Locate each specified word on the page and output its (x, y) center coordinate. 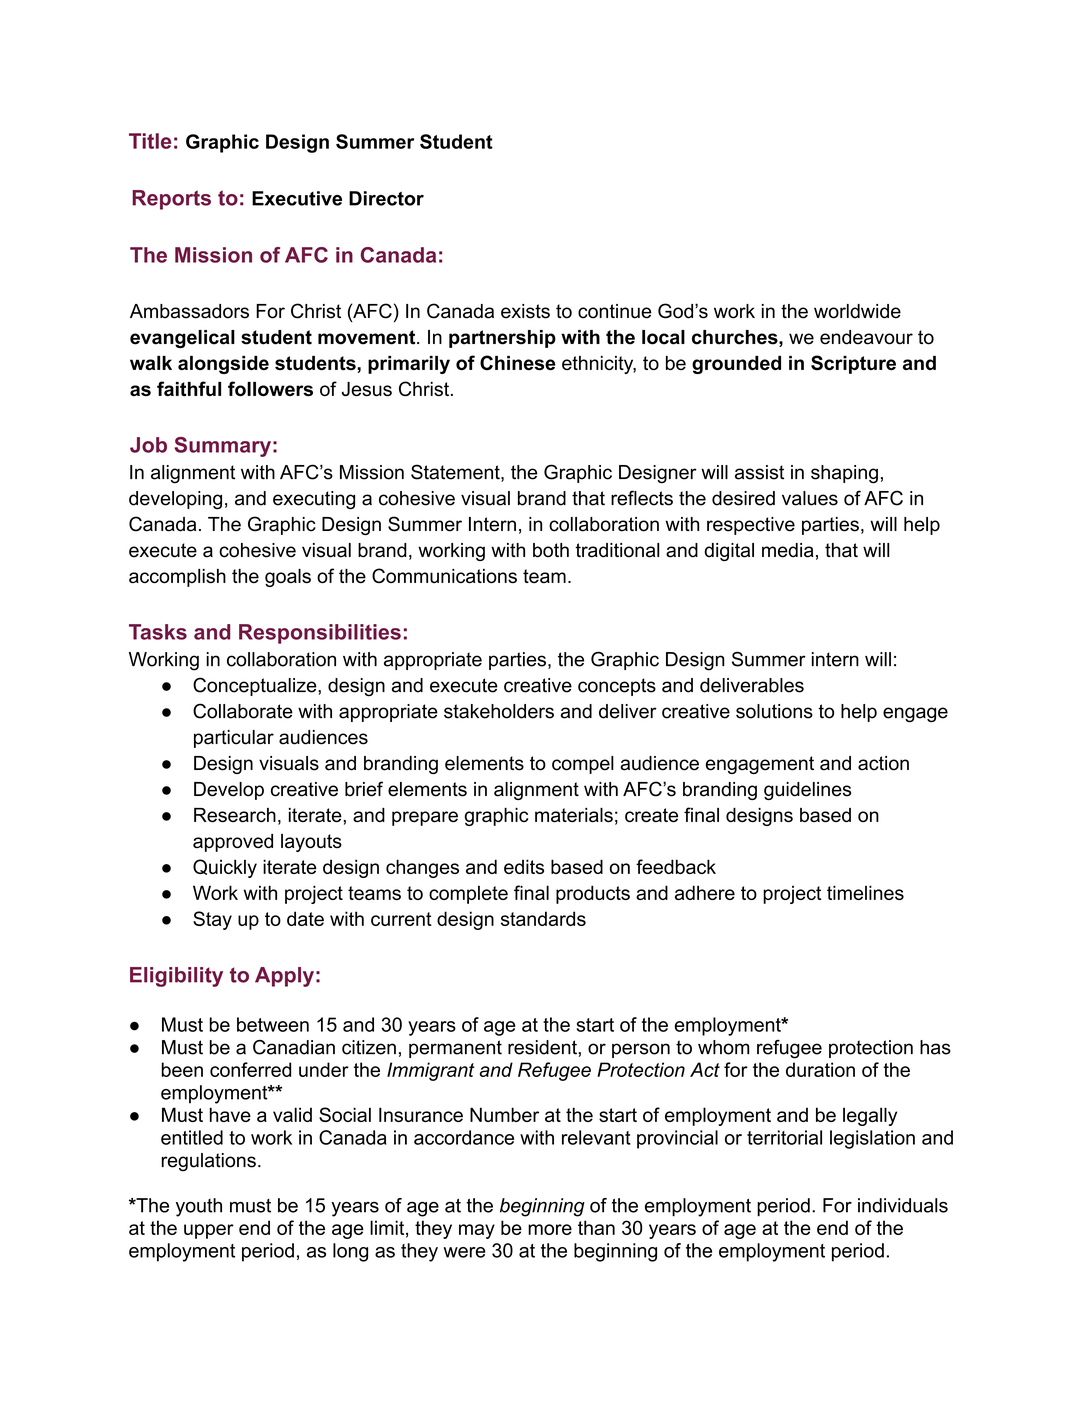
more (550, 1229)
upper (209, 1231)
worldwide (857, 311)
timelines (865, 892)
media (788, 550)
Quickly (225, 868)
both (551, 550)
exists (525, 311)
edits (524, 866)
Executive (297, 198)
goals (288, 578)
